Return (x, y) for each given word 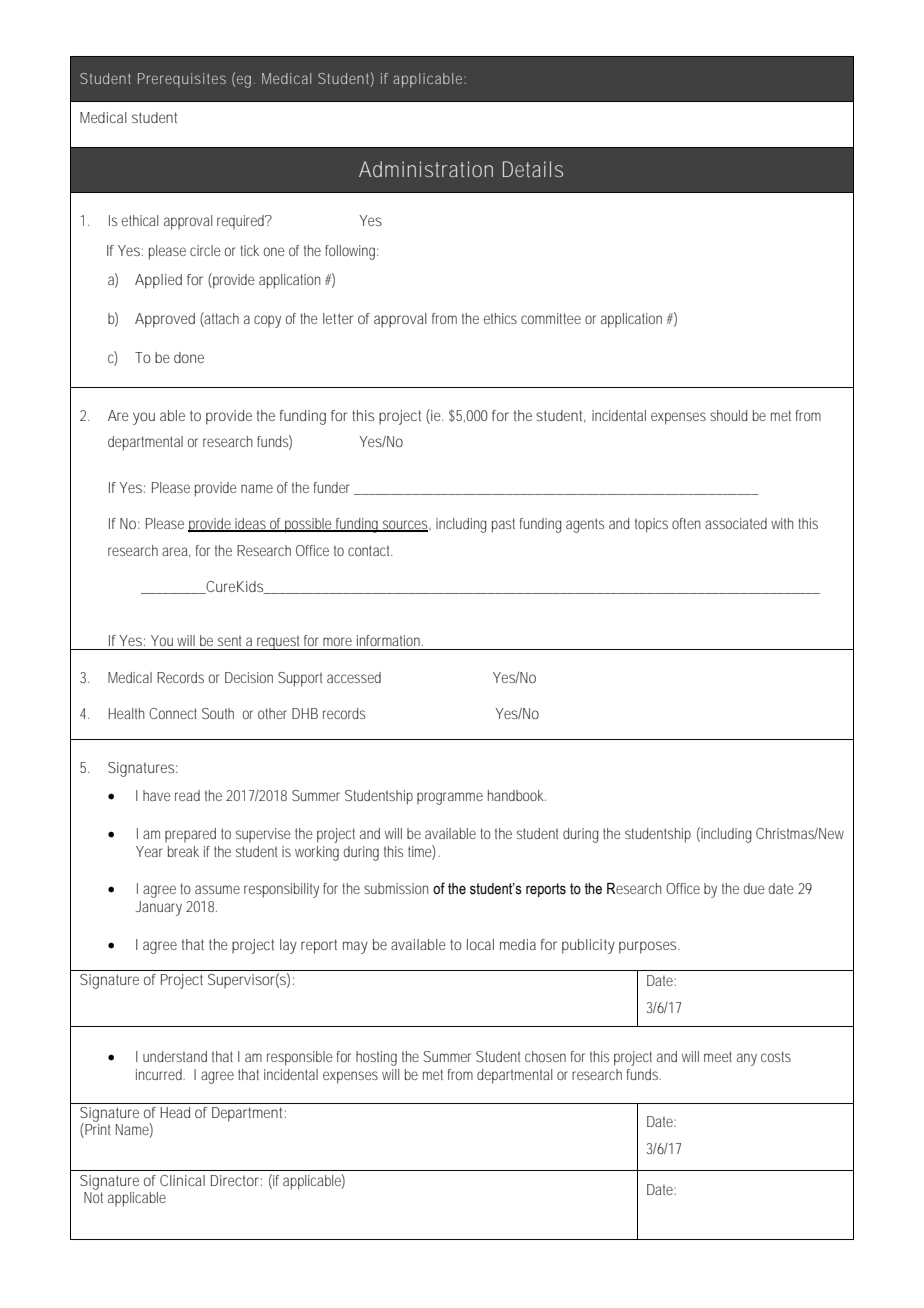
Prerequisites (182, 80)
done (189, 357)
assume (217, 889)
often (686, 523)
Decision (249, 677)
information (390, 640)
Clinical (182, 1180)
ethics (500, 318)
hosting (376, 1058)
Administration (426, 169)
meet (718, 1056)
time (421, 852)
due (754, 888)
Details (533, 169)
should (728, 415)
